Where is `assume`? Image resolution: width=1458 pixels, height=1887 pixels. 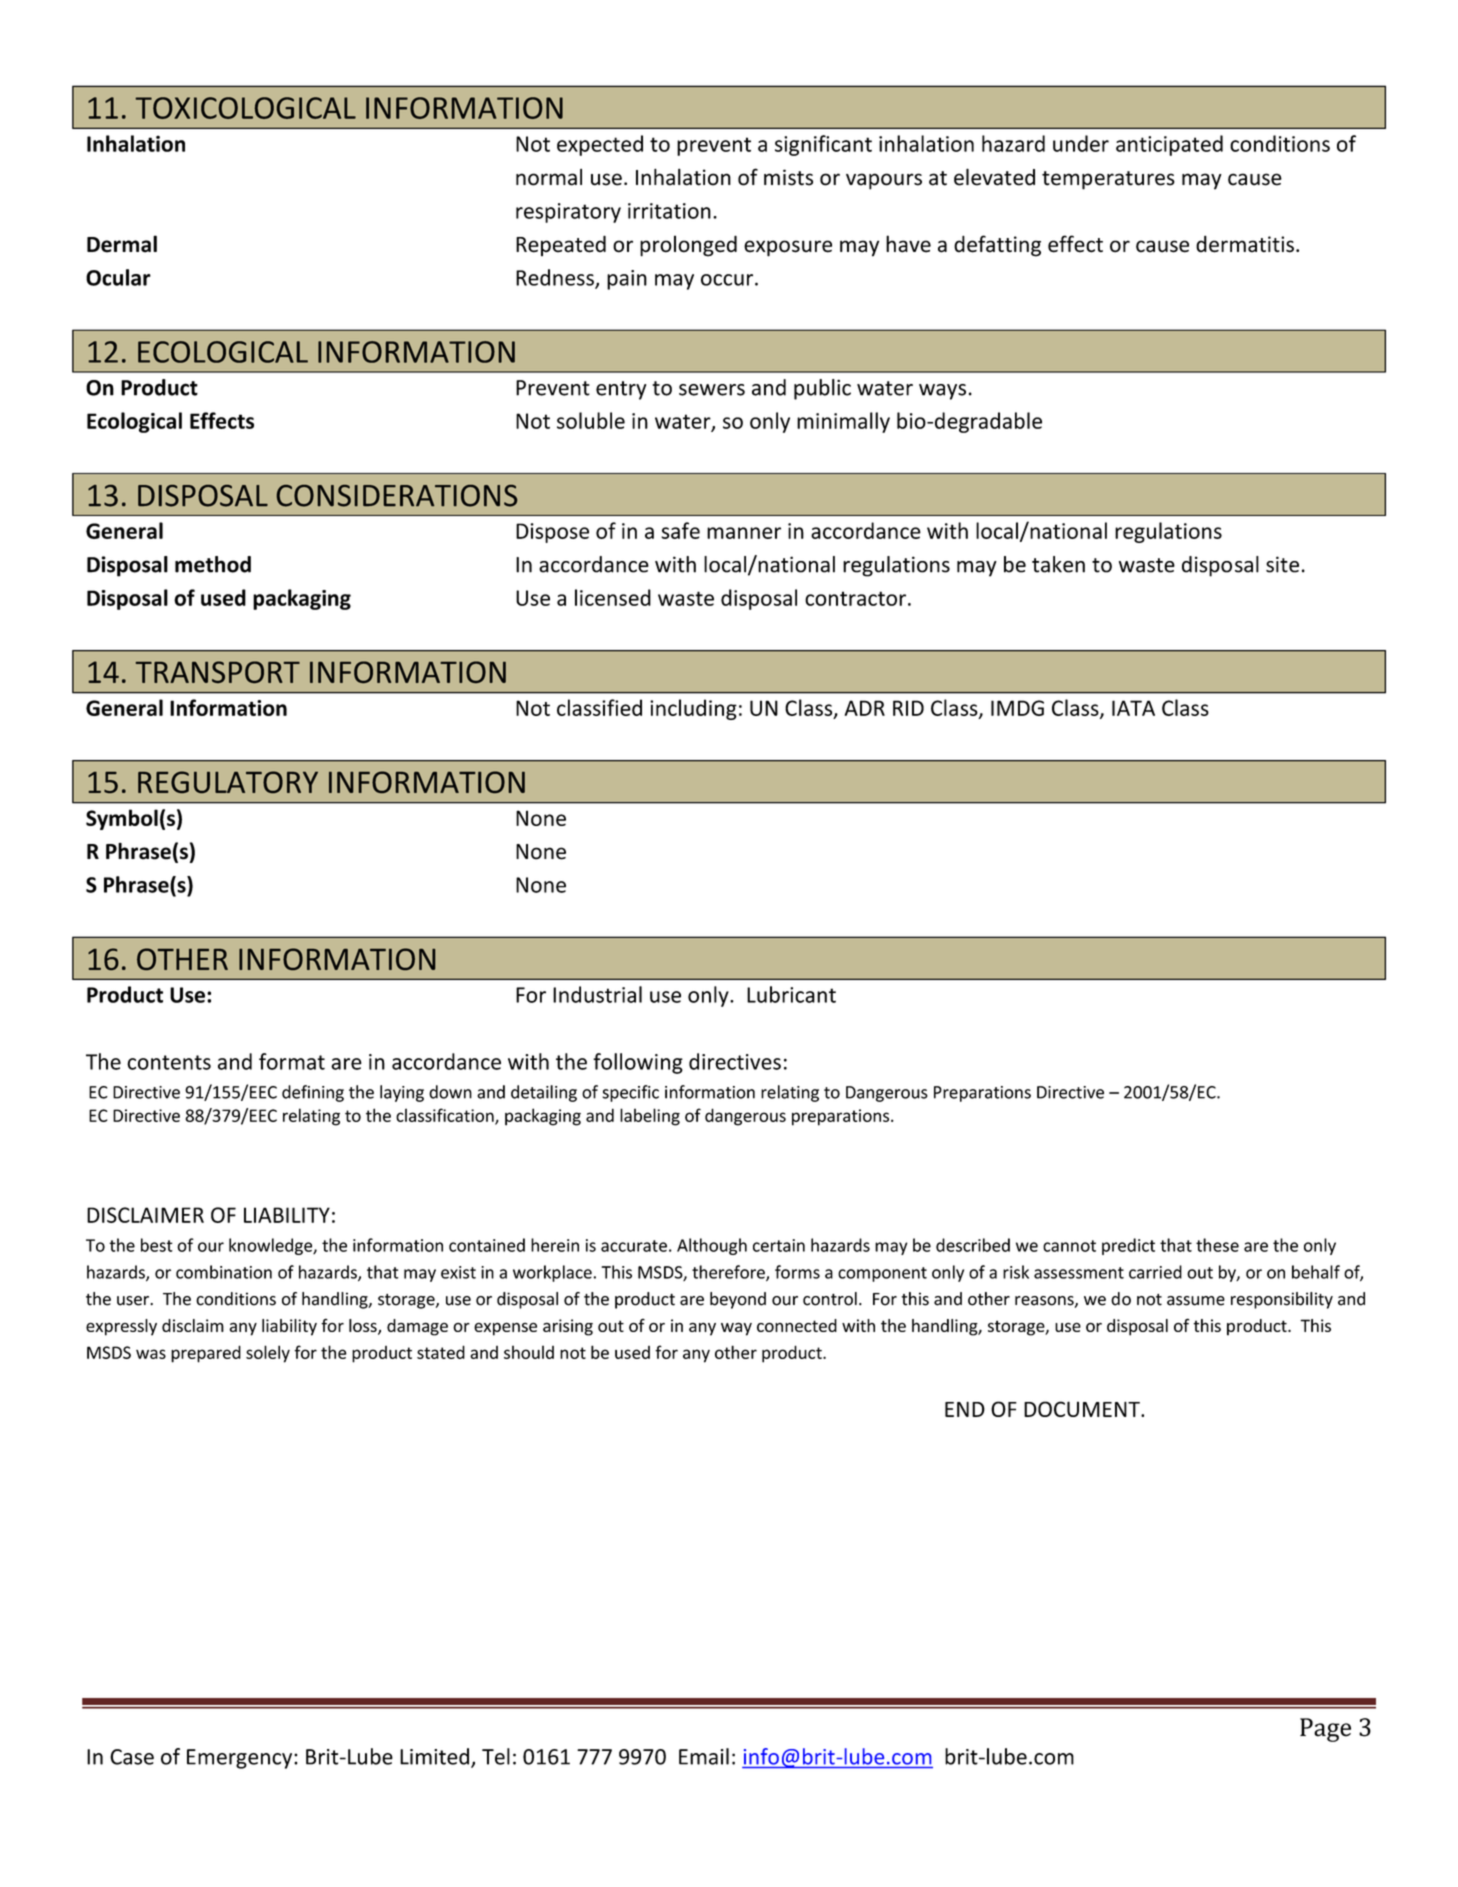
assume is located at coordinates (1196, 1301).
